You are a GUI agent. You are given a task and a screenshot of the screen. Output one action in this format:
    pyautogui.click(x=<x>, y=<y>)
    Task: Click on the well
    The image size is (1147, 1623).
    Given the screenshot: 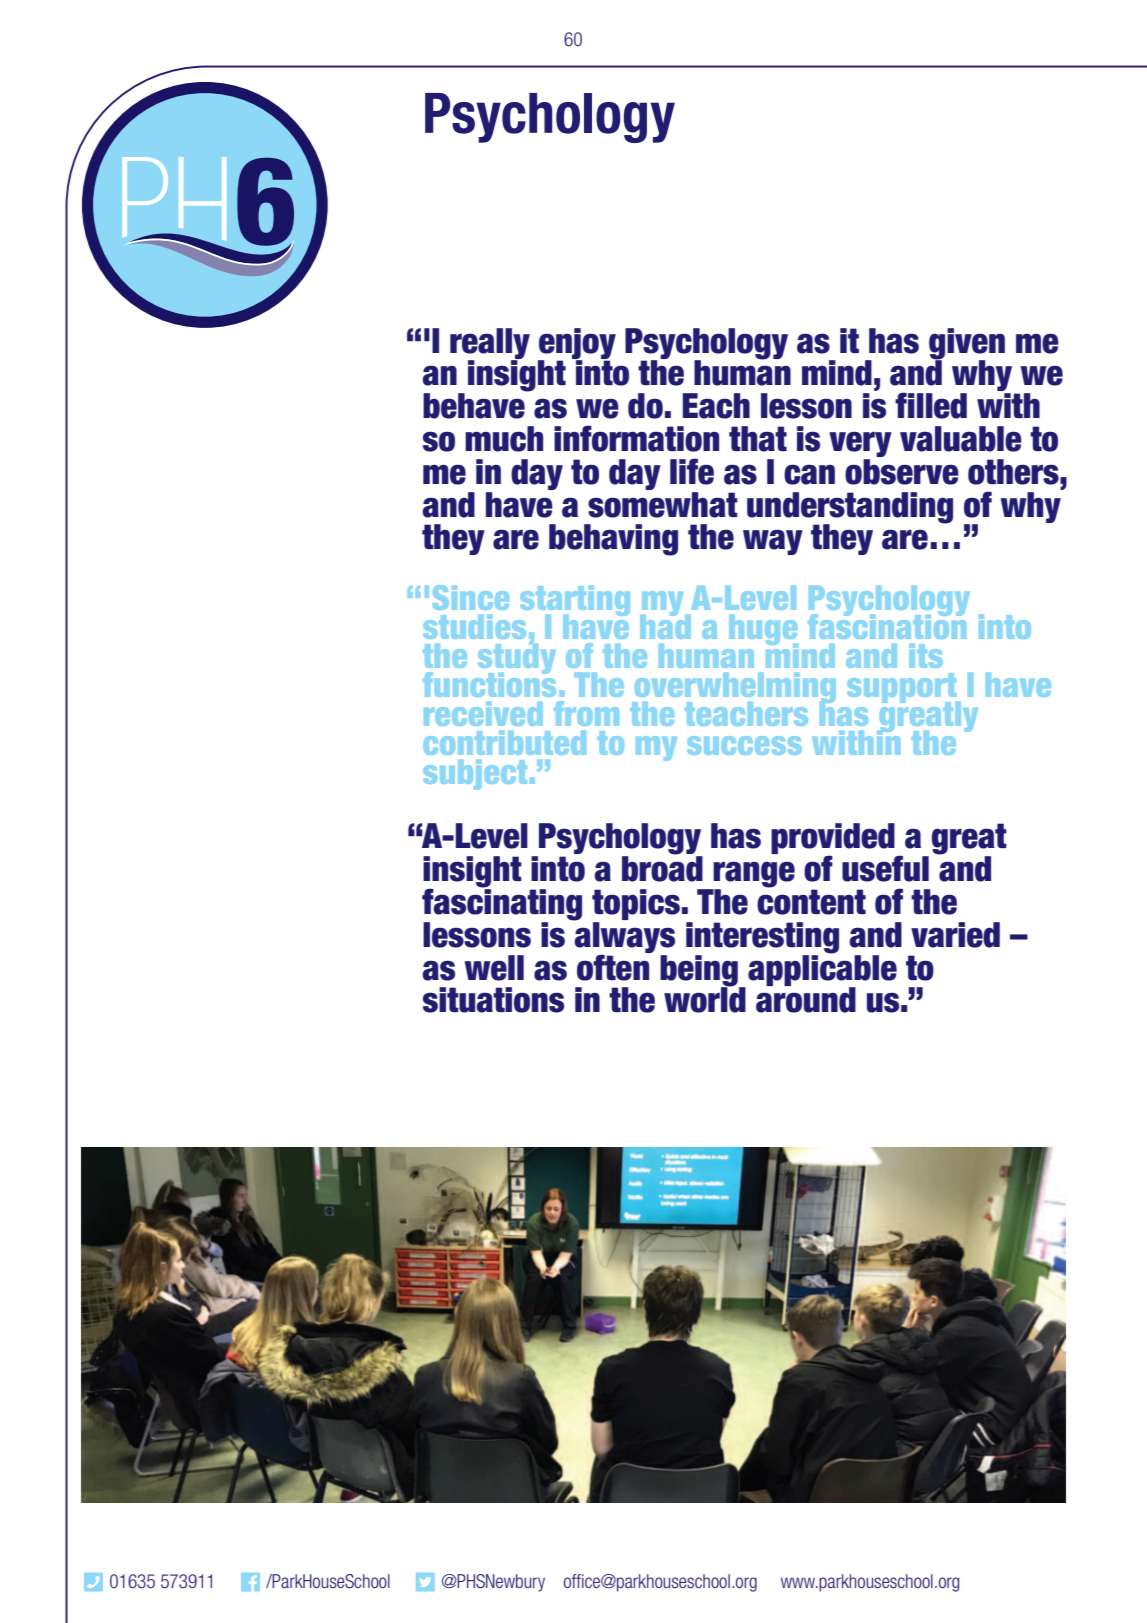 What is the action you would take?
    pyautogui.click(x=494, y=968)
